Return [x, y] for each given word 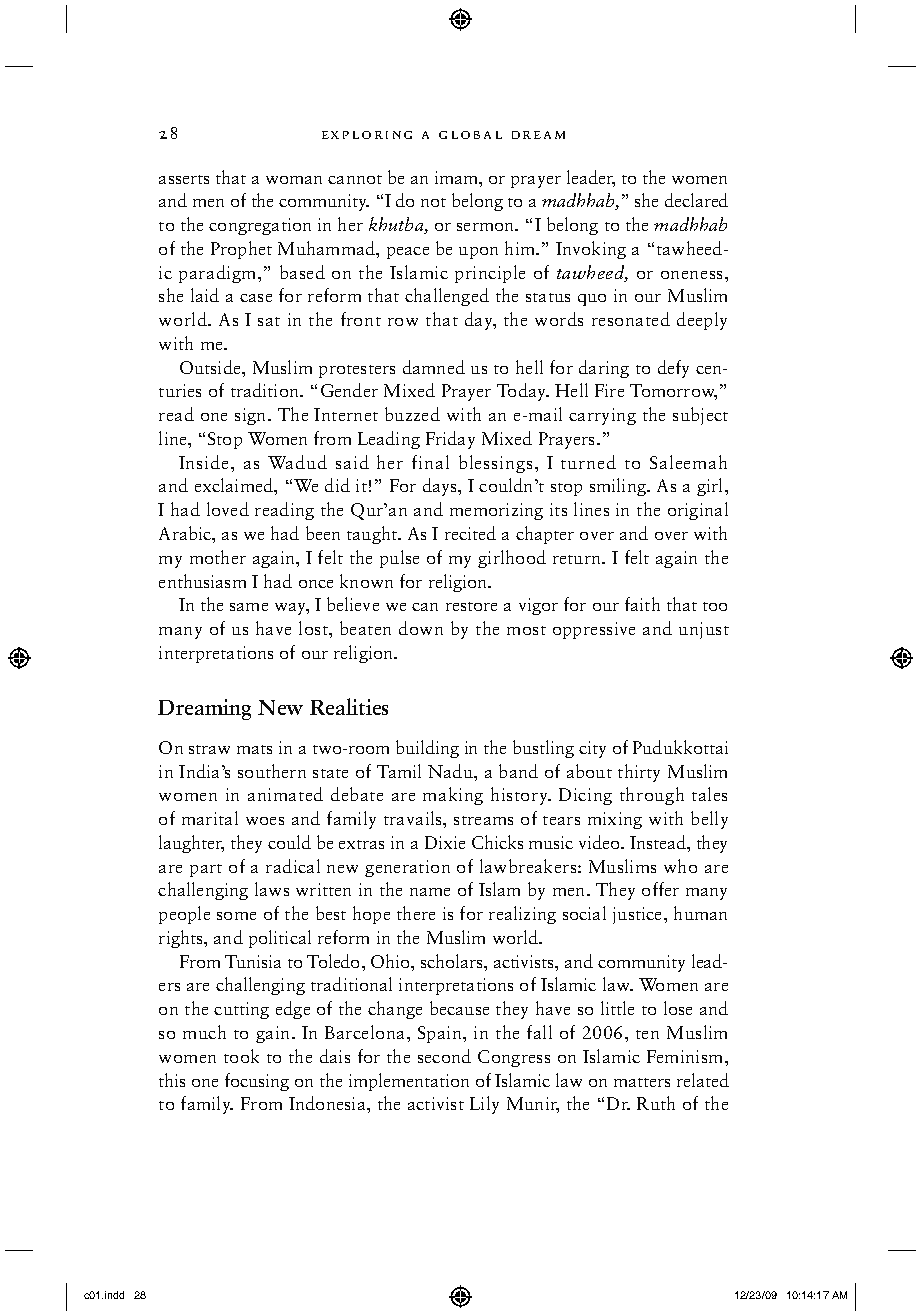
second [444, 1056]
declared [696, 200]
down [421, 628]
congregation [260, 226]
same [249, 607]
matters [642, 1082]
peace [408, 253]
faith [642, 604]
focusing [257, 1082]
